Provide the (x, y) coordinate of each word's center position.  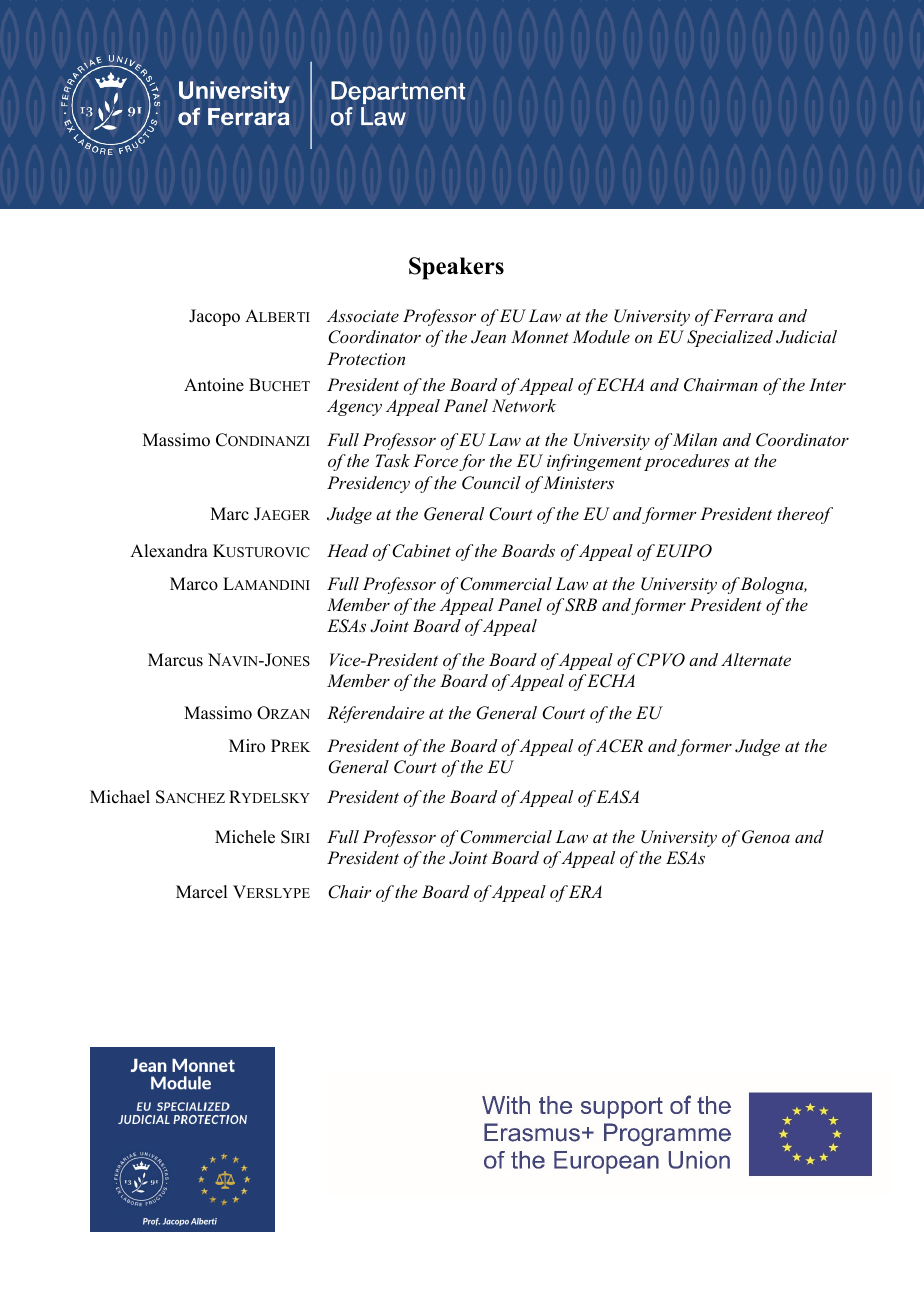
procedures (687, 462)
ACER (619, 746)
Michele (245, 837)
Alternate (756, 659)
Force (435, 460)
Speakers (456, 268)
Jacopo (214, 317)
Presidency (368, 484)
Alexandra (169, 551)
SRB (581, 605)
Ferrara (743, 315)
